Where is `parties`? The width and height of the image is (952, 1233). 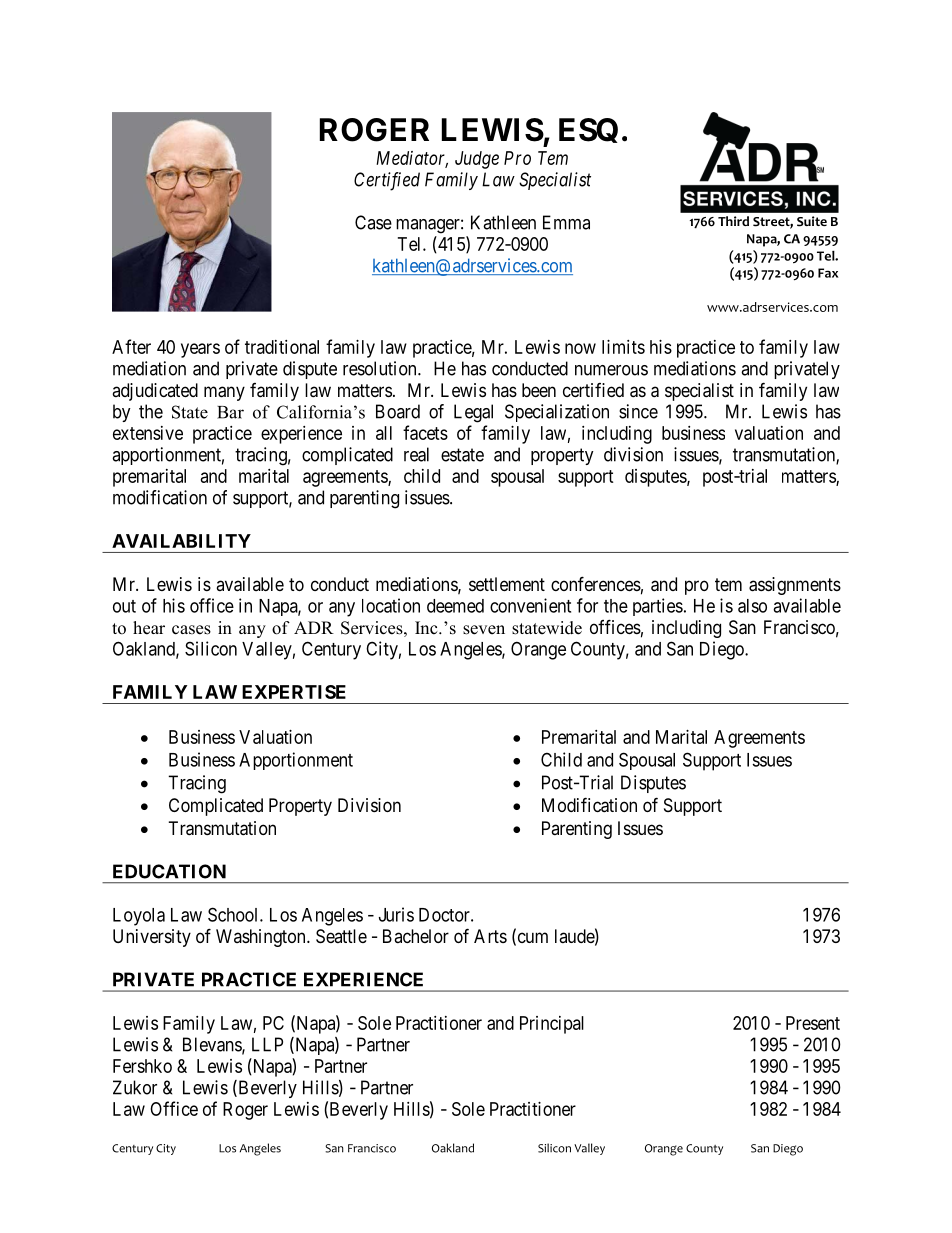 parties is located at coordinates (658, 607).
